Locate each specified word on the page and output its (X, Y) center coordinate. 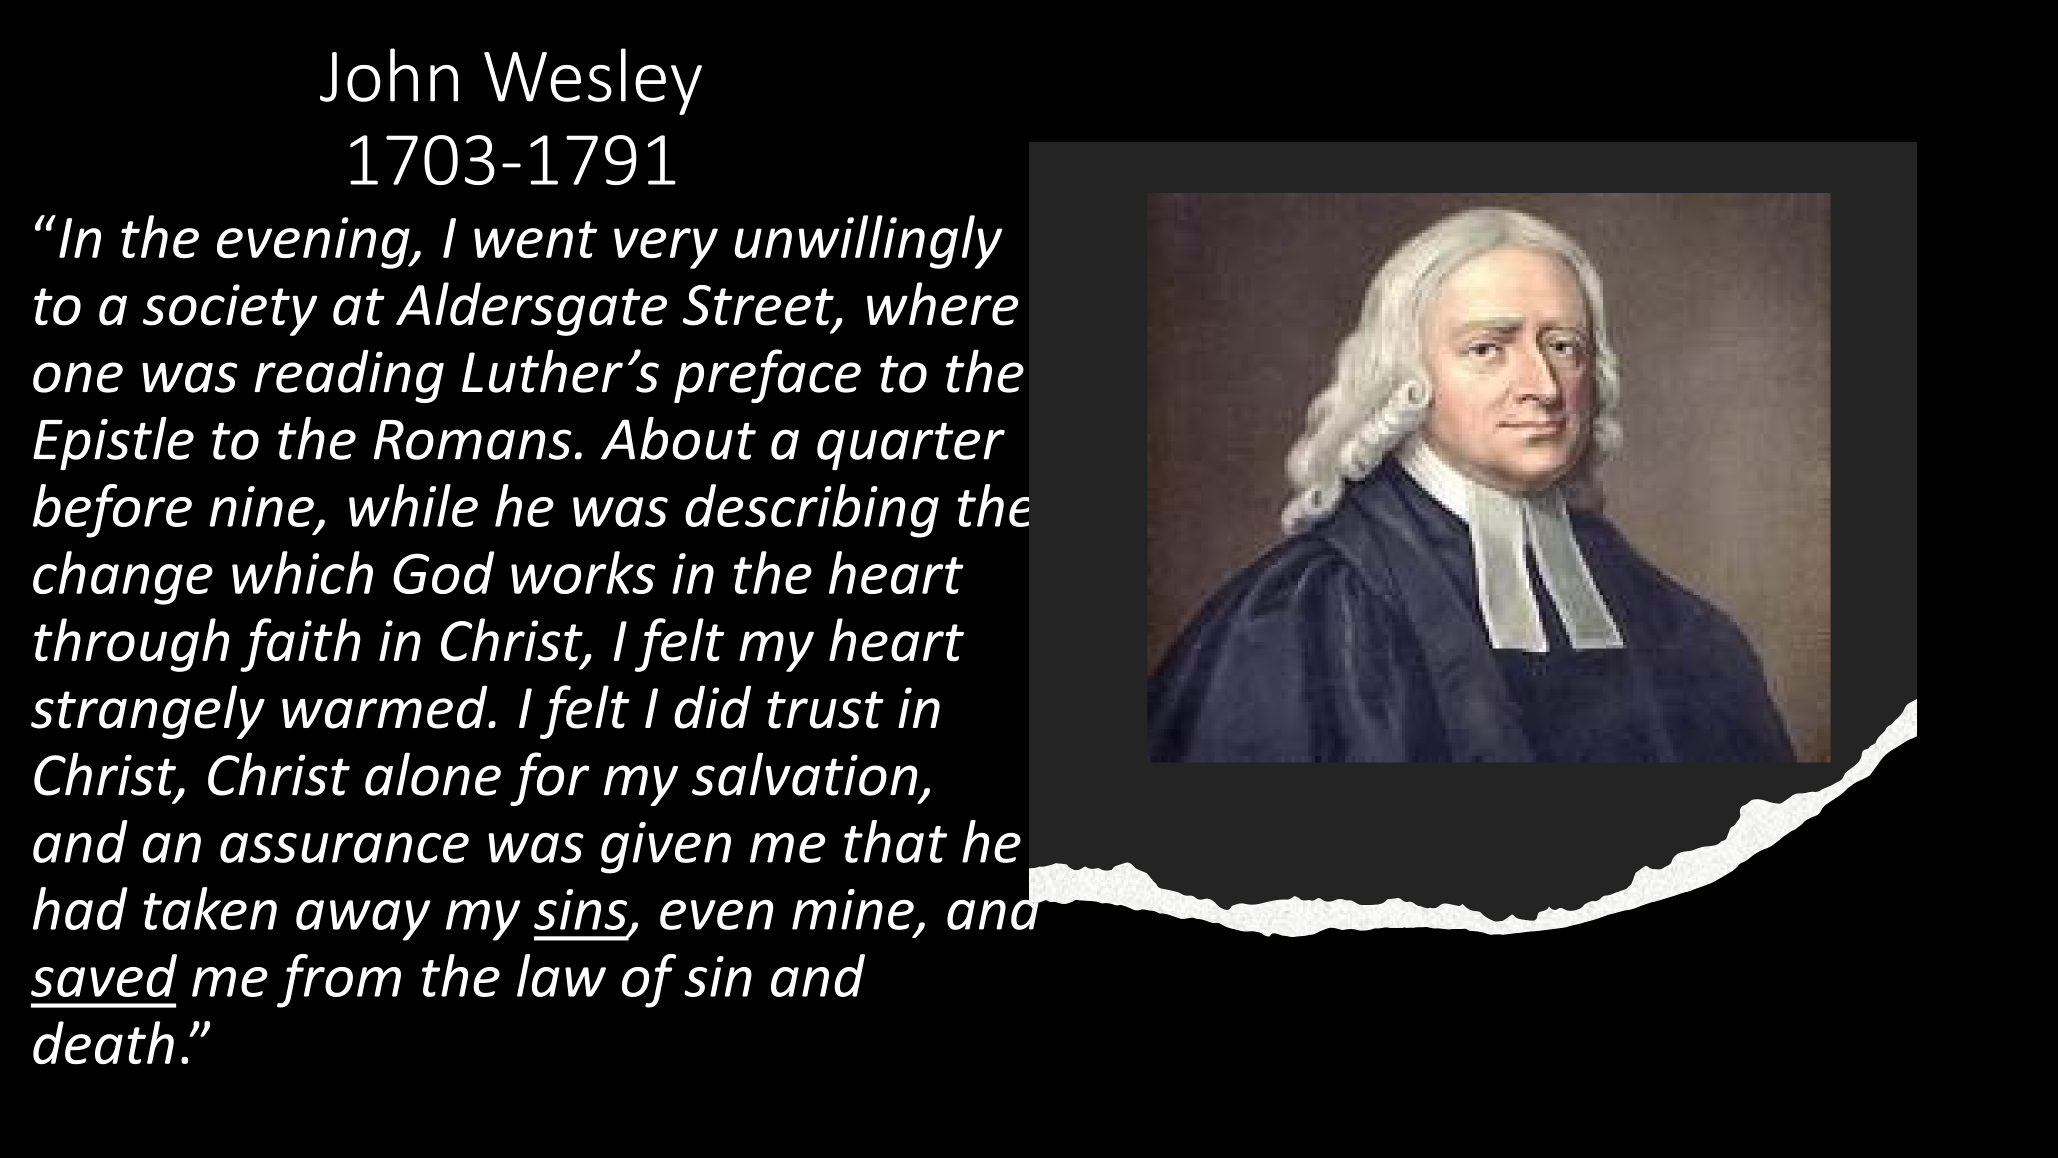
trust (825, 710)
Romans (472, 440)
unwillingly (868, 242)
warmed (386, 707)
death (103, 1043)
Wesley (593, 81)
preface (767, 376)
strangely (148, 712)
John (389, 75)
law (561, 975)
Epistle (113, 443)
